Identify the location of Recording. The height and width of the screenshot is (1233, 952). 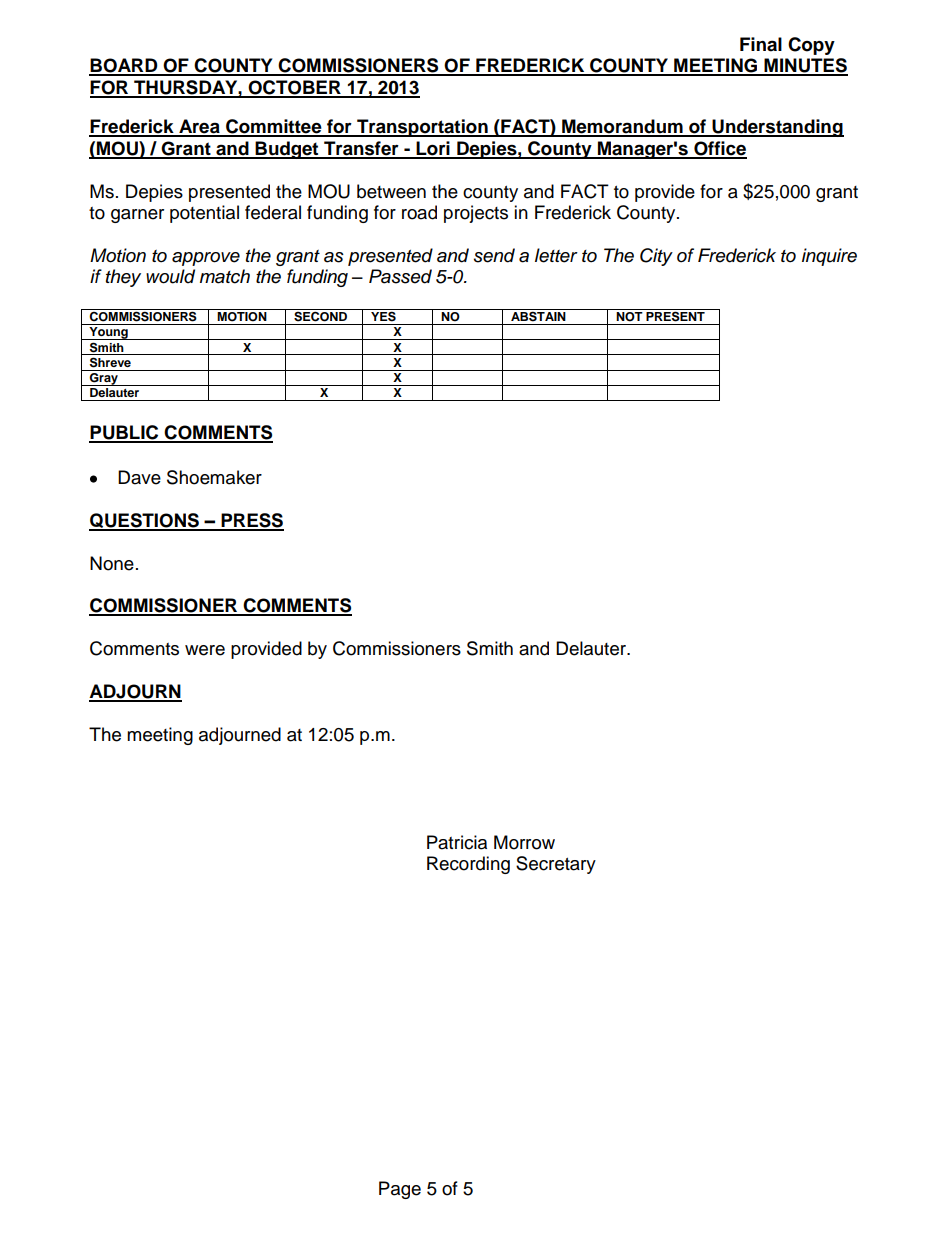
(468, 865).
